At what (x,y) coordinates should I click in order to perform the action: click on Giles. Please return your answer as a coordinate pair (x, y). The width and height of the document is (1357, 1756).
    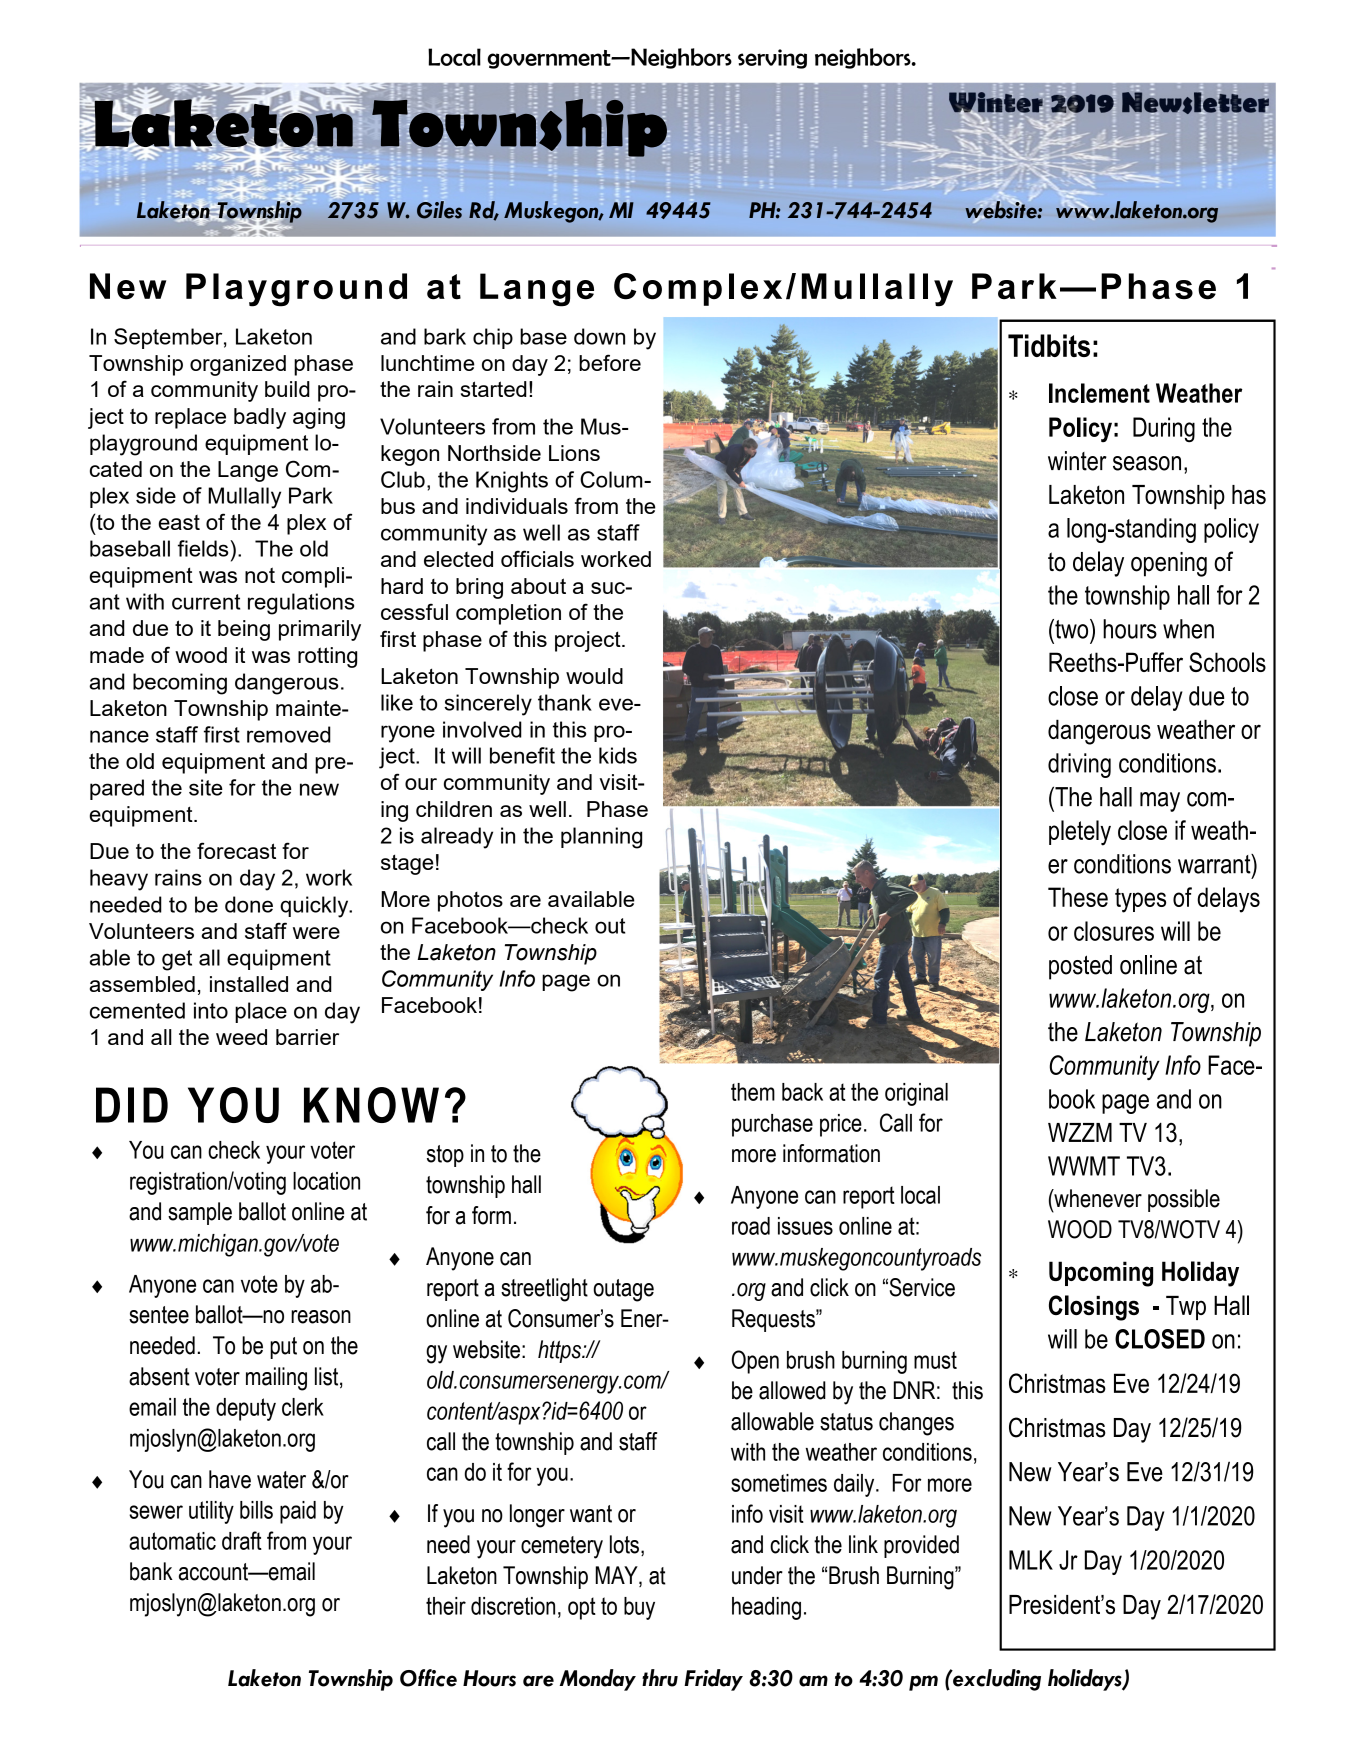
    Looking at the image, I should click on (439, 210).
